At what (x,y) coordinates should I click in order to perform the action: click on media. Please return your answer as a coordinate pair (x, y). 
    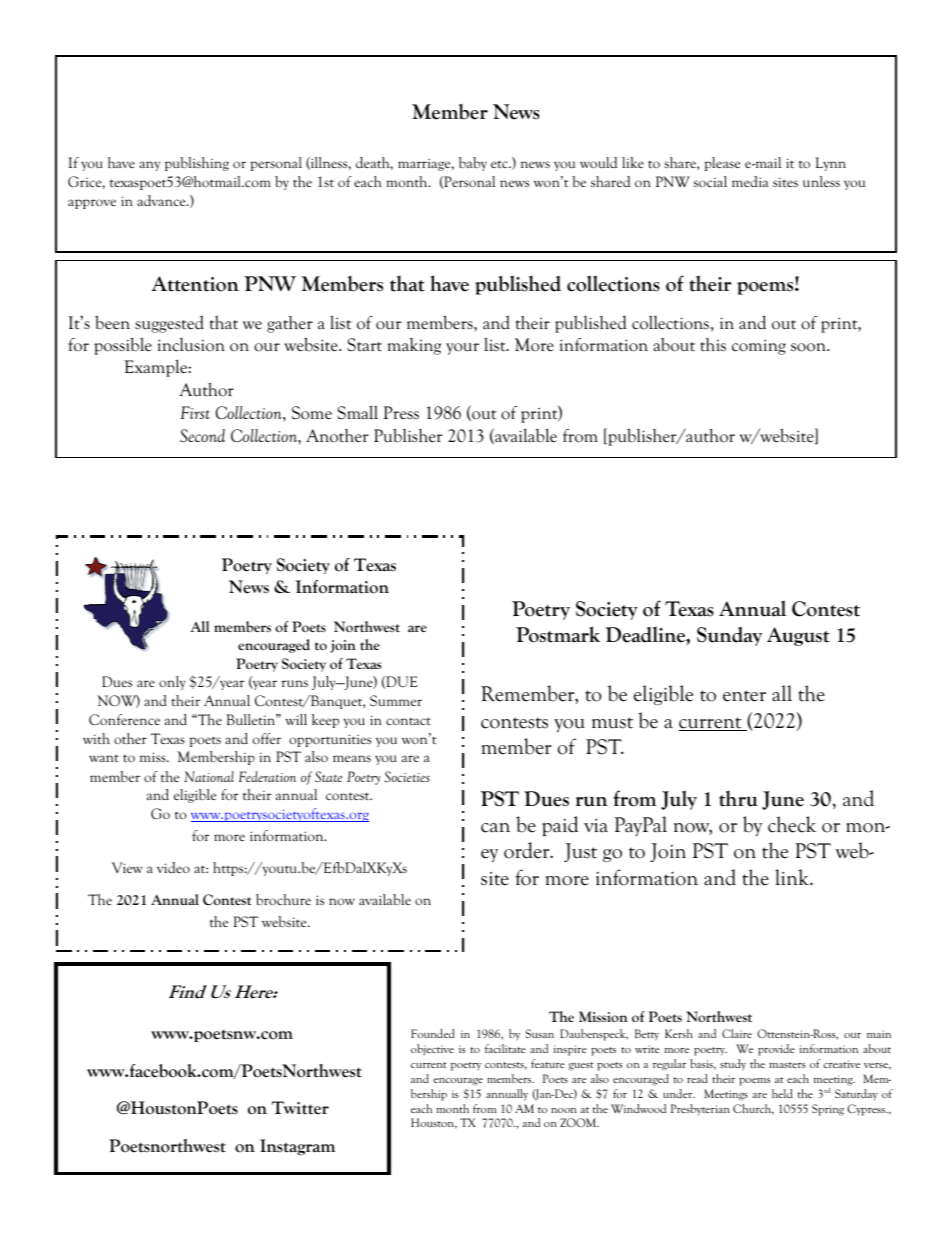
    Looking at the image, I should click on (750, 181).
